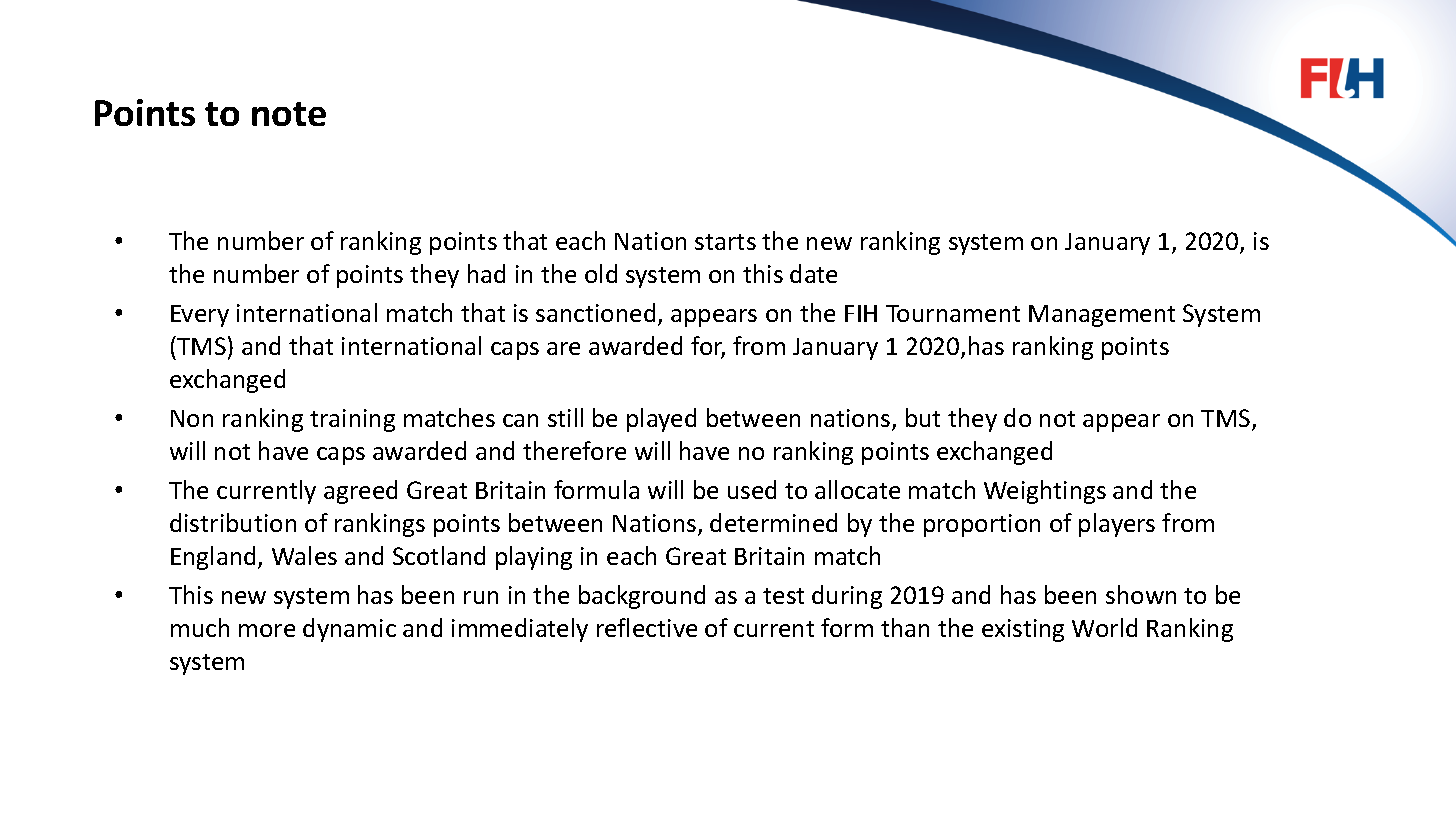  What do you see at coordinates (352, 420) in the screenshot?
I see `training` at bounding box center [352, 420].
